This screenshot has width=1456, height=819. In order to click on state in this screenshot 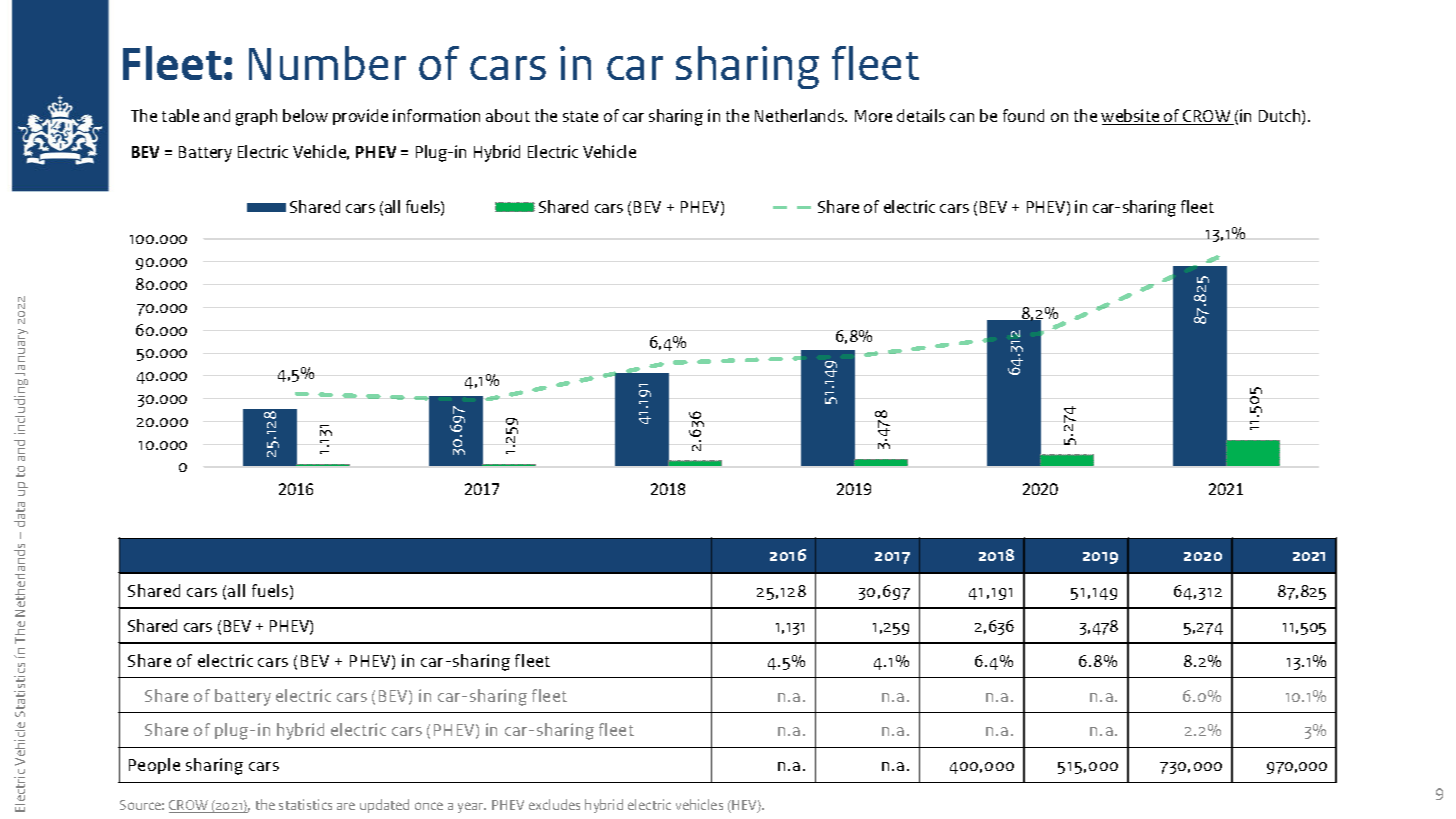, I will do `click(580, 116)`.
